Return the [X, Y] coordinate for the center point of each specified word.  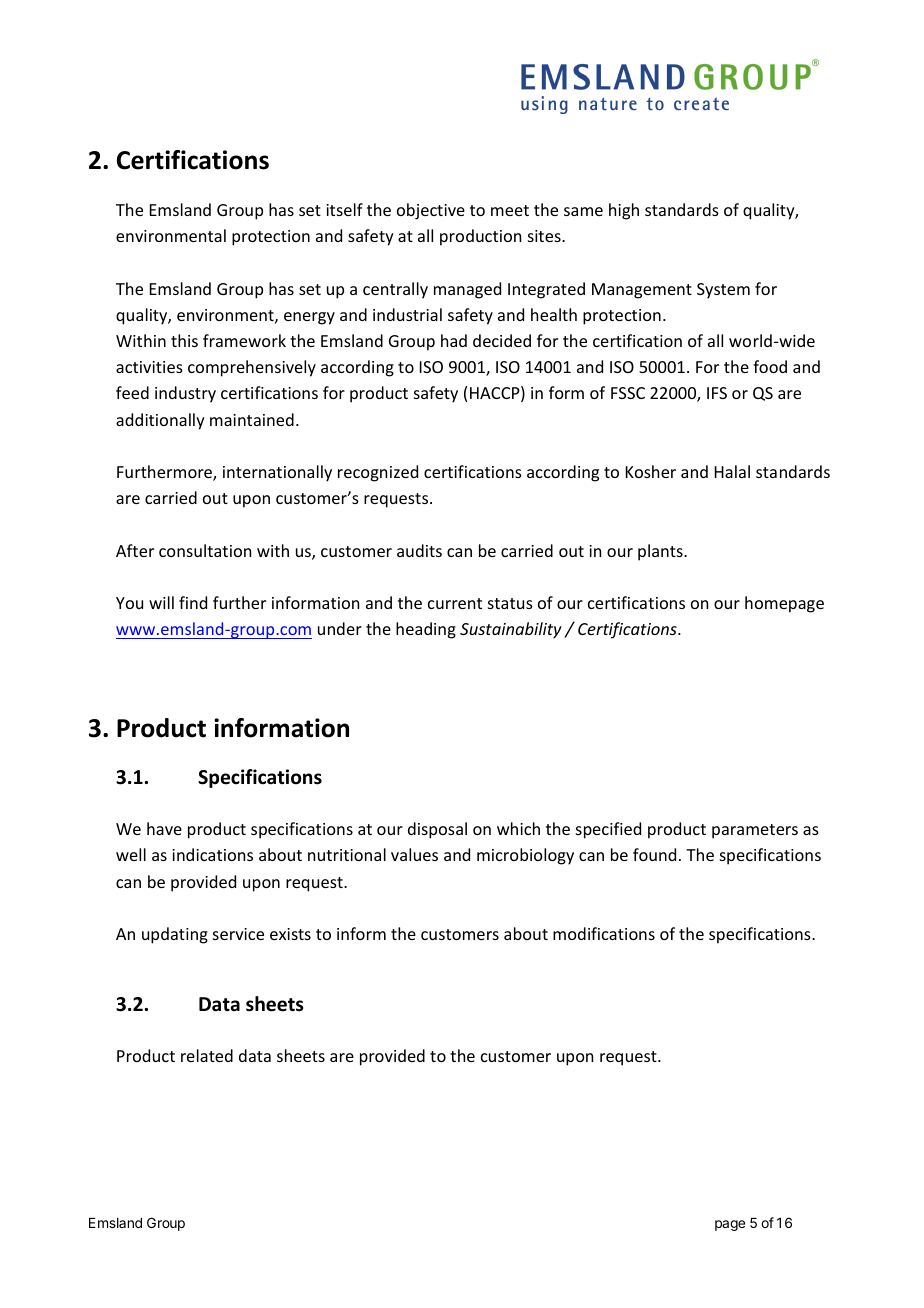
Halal [732, 471]
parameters [755, 831]
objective [431, 211]
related [207, 1055]
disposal [437, 830]
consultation [205, 550]
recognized [378, 473]
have [164, 828]
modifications [604, 933]
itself [344, 209]
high [624, 211]
